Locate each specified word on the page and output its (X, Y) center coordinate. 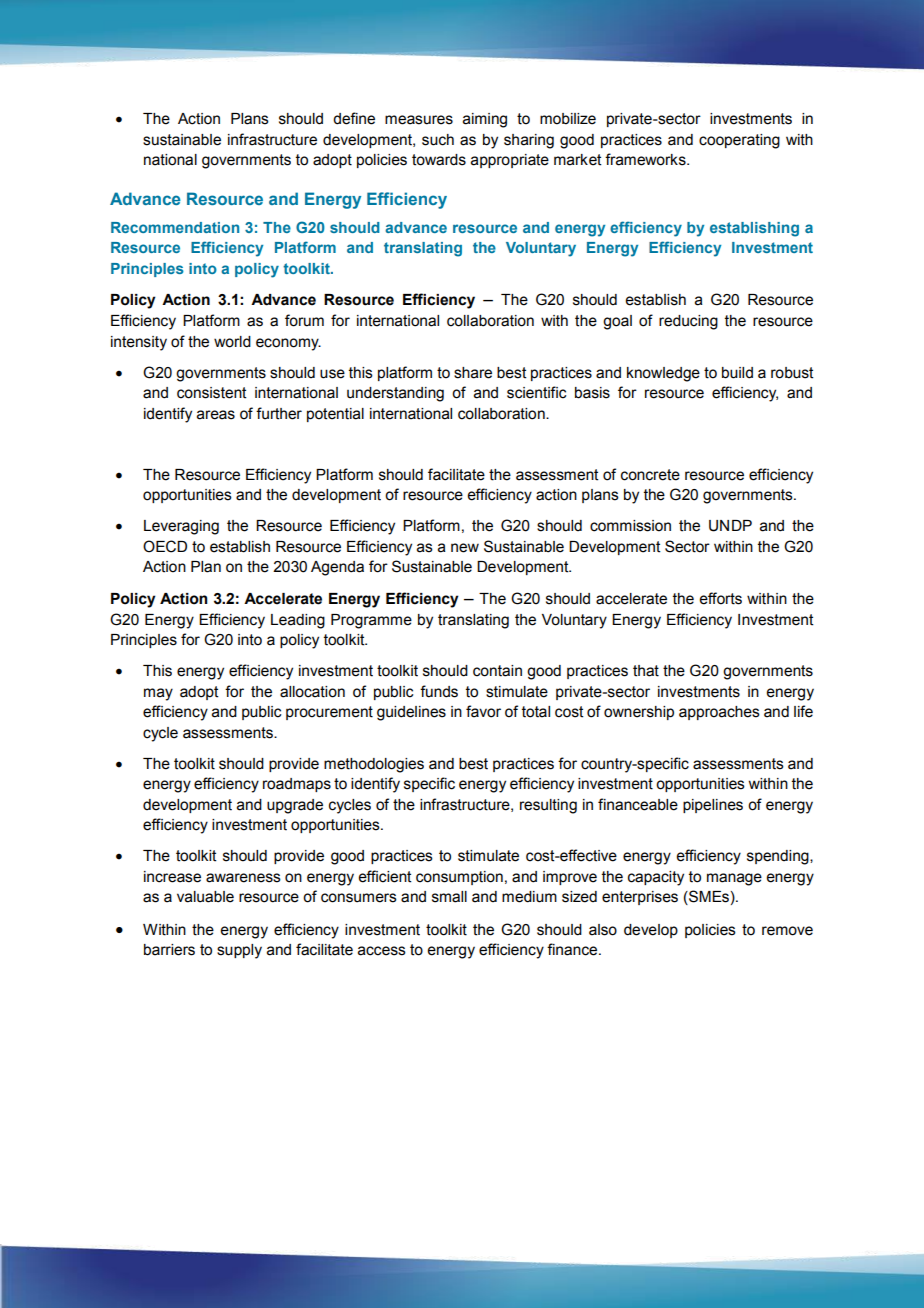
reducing (688, 322)
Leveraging (181, 527)
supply (239, 951)
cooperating (739, 141)
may (158, 694)
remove (787, 931)
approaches (719, 713)
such (438, 140)
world (232, 342)
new (465, 548)
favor (483, 711)
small (449, 897)
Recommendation (175, 227)
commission (630, 526)
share (473, 373)
